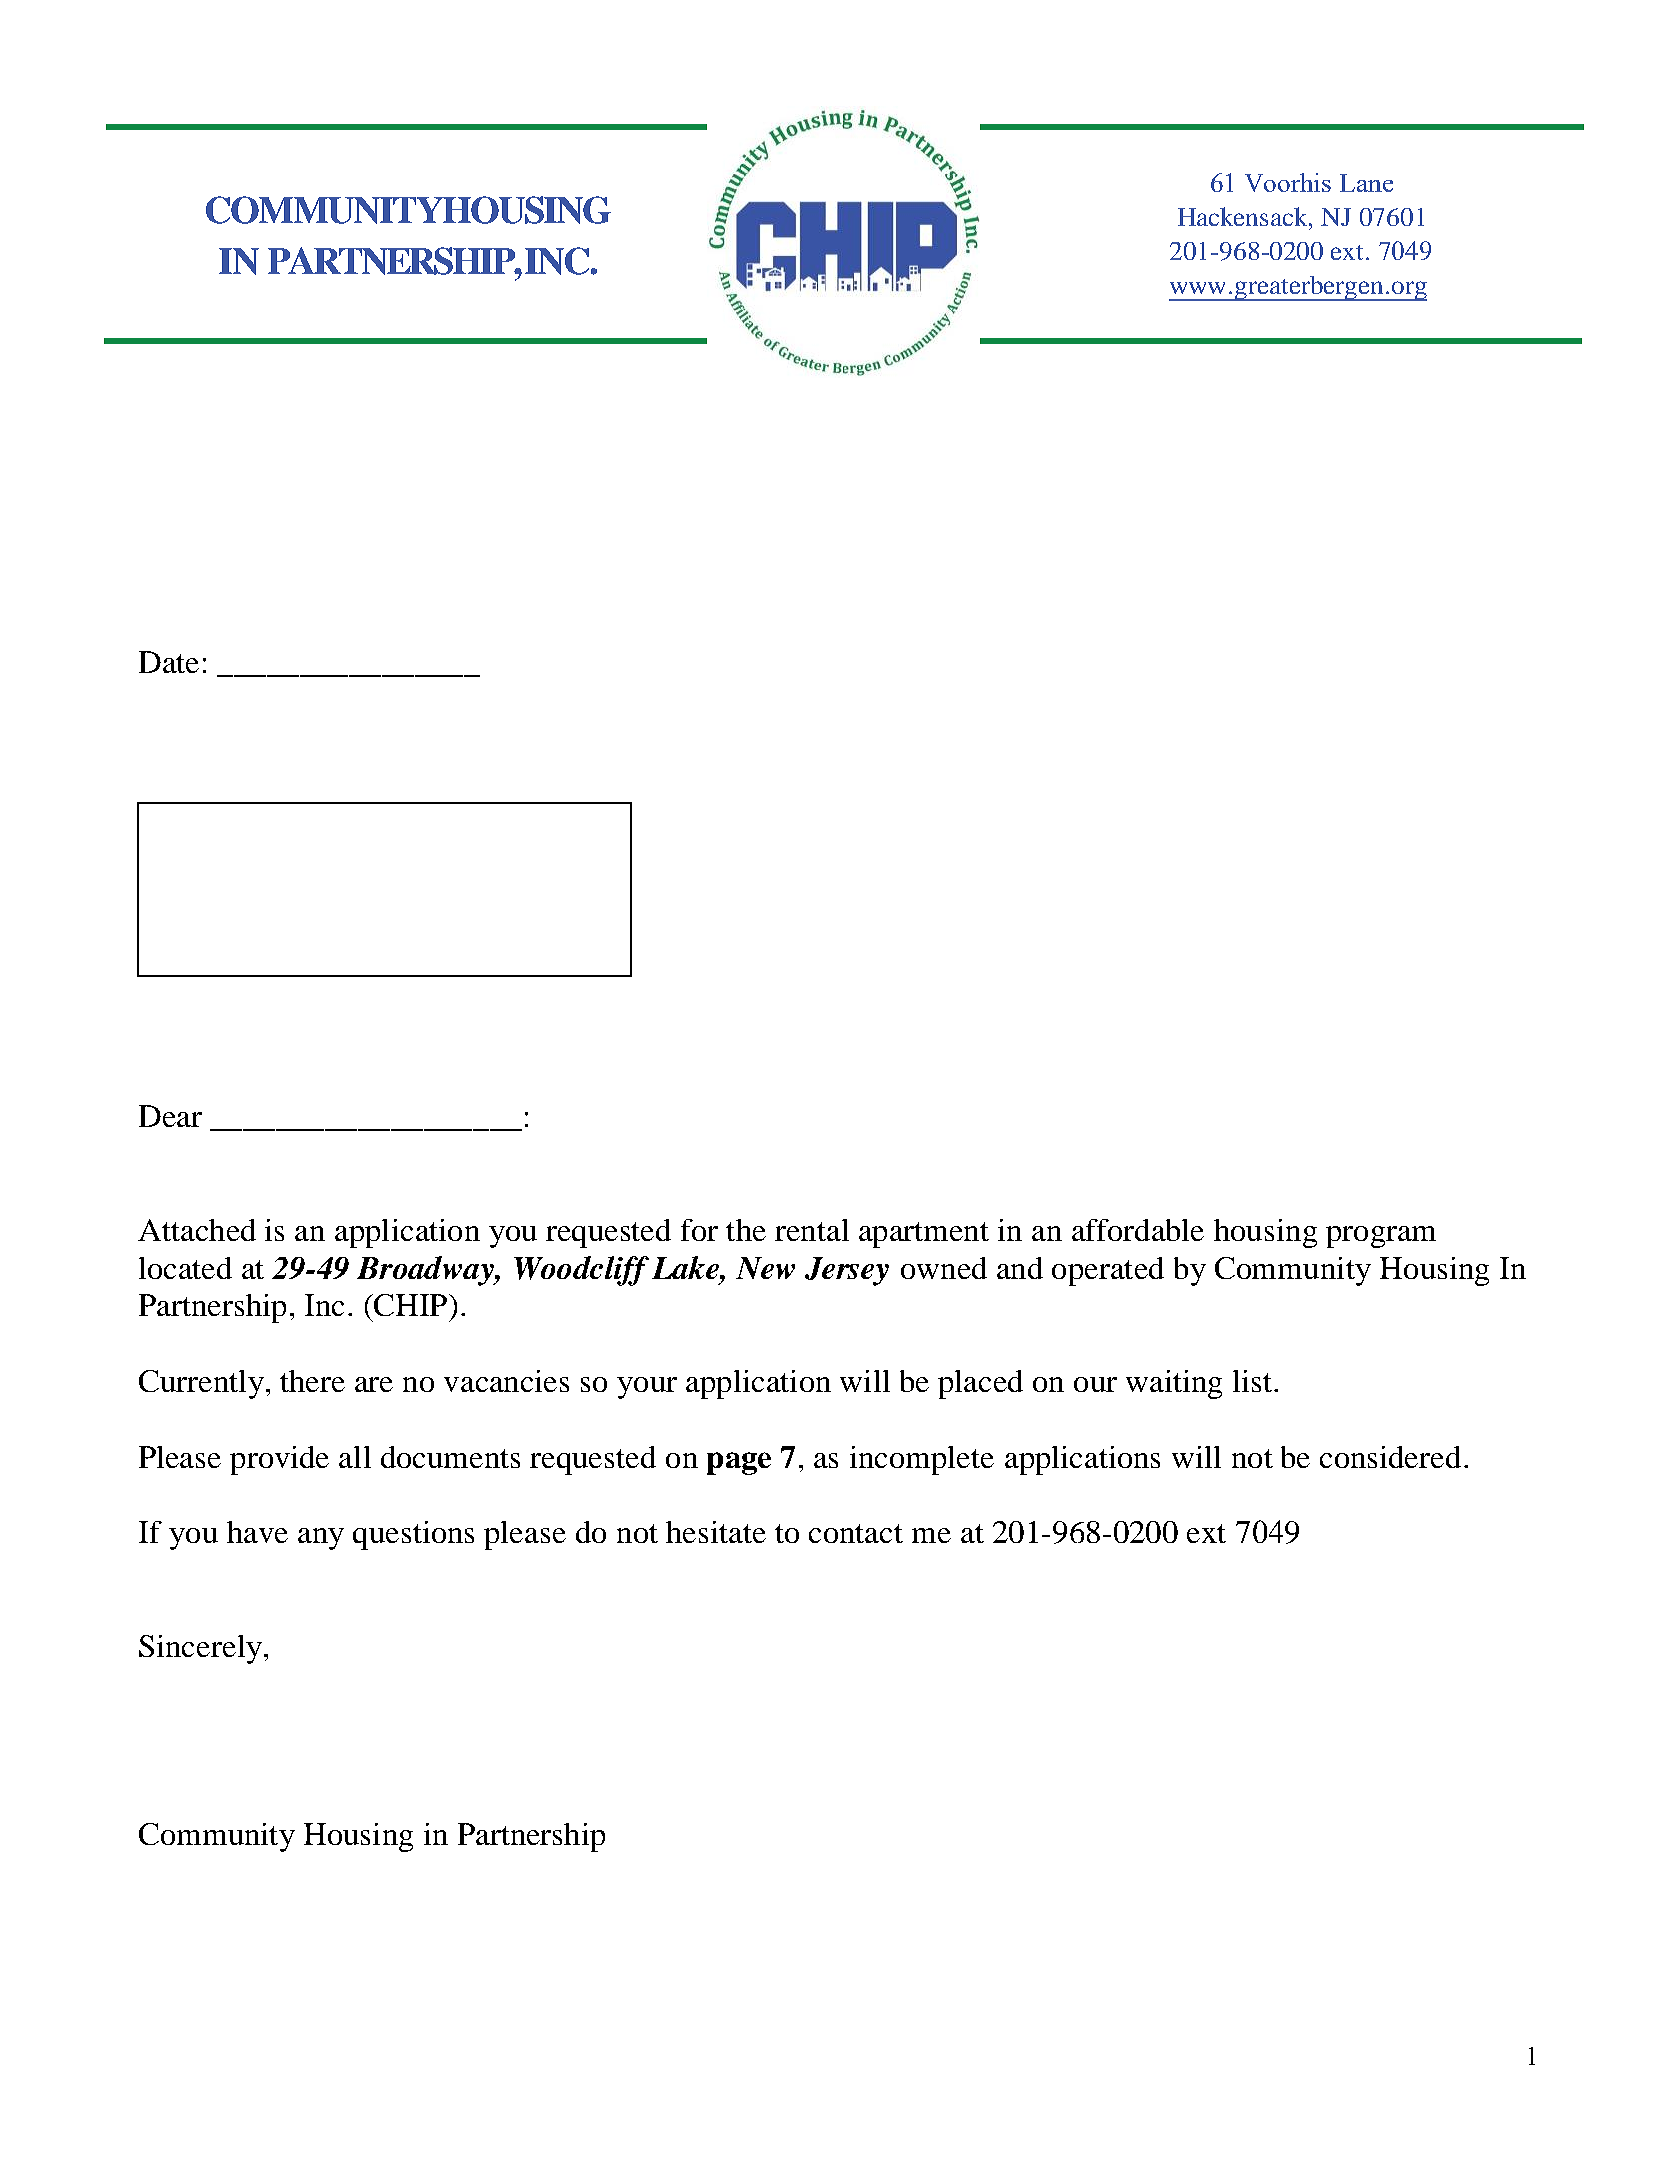 The width and height of the page is (1677, 2170). I want to click on program, so click(1381, 1237).
